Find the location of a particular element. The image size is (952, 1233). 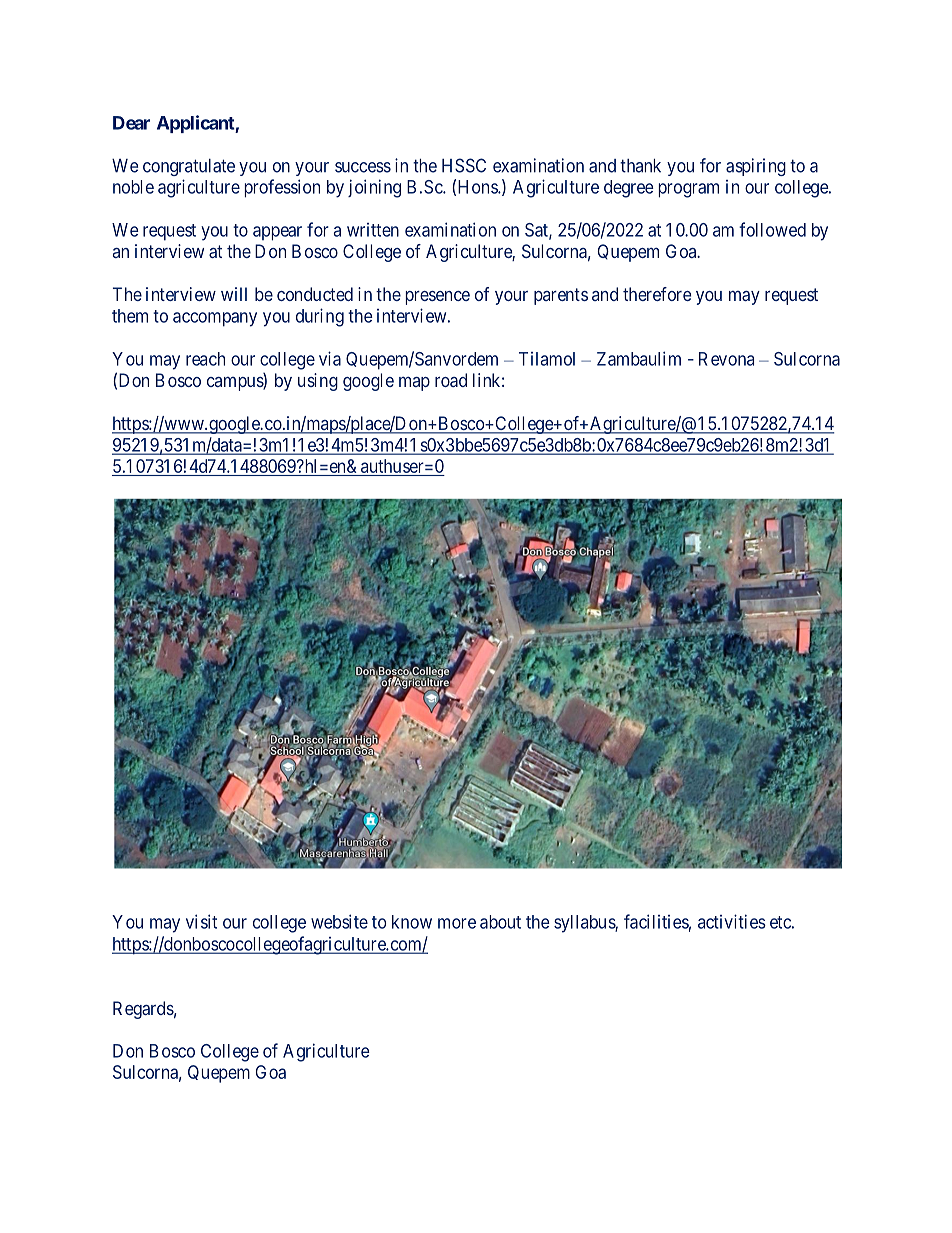

parents is located at coordinates (561, 296).
